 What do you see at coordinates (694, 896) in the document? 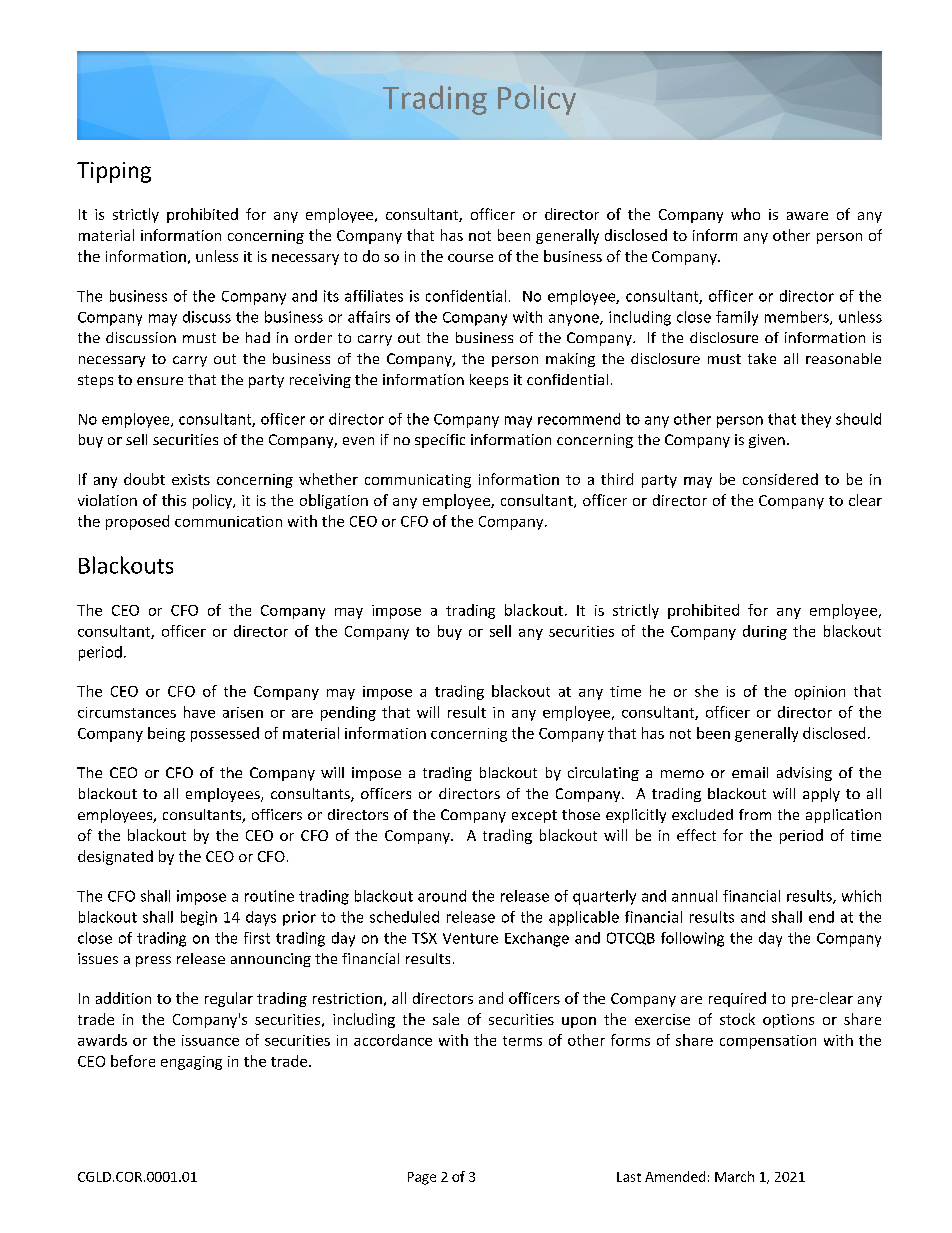
I see `annual` at bounding box center [694, 896].
